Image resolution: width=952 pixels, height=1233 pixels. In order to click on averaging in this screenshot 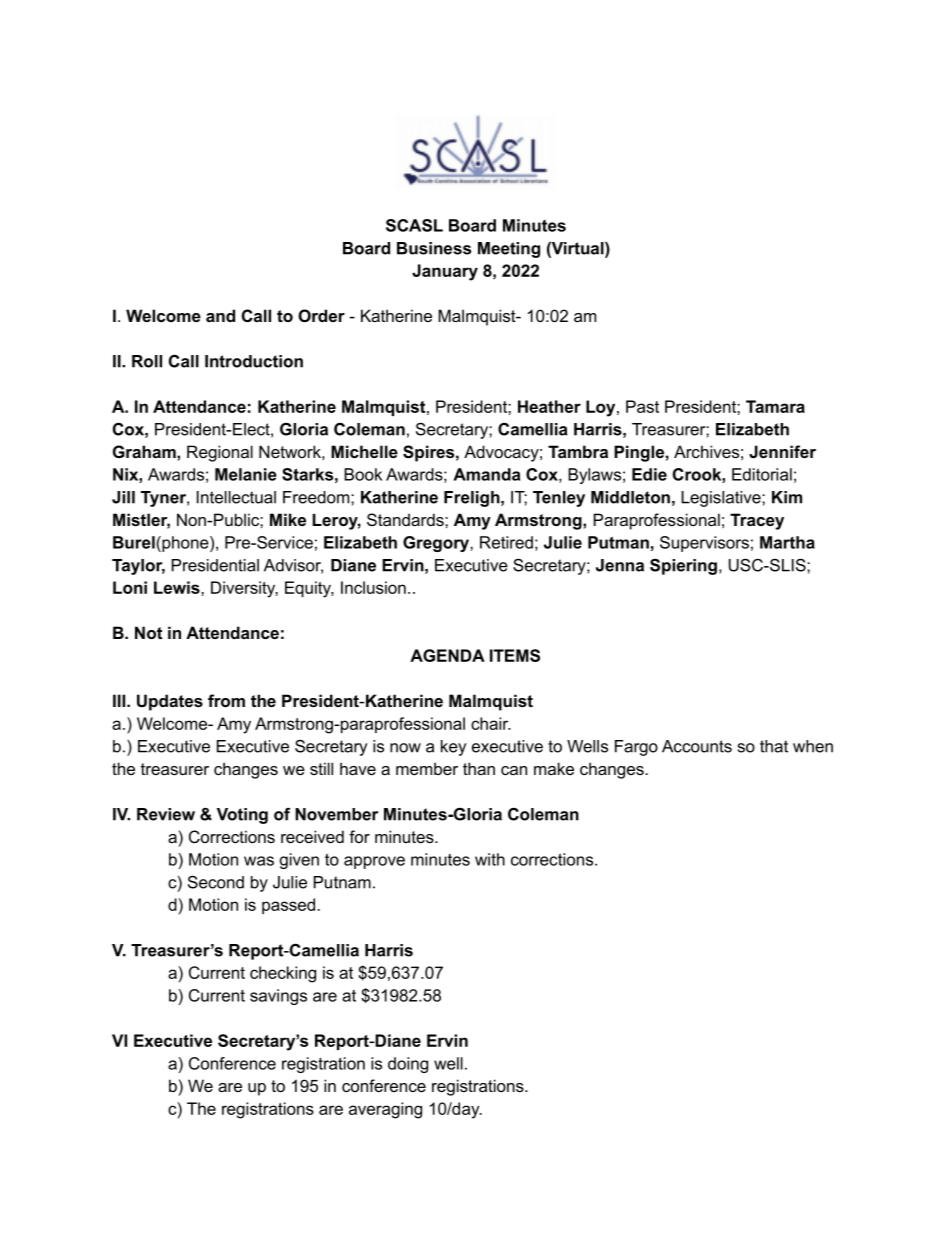, I will do `click(385, 1110)`.
